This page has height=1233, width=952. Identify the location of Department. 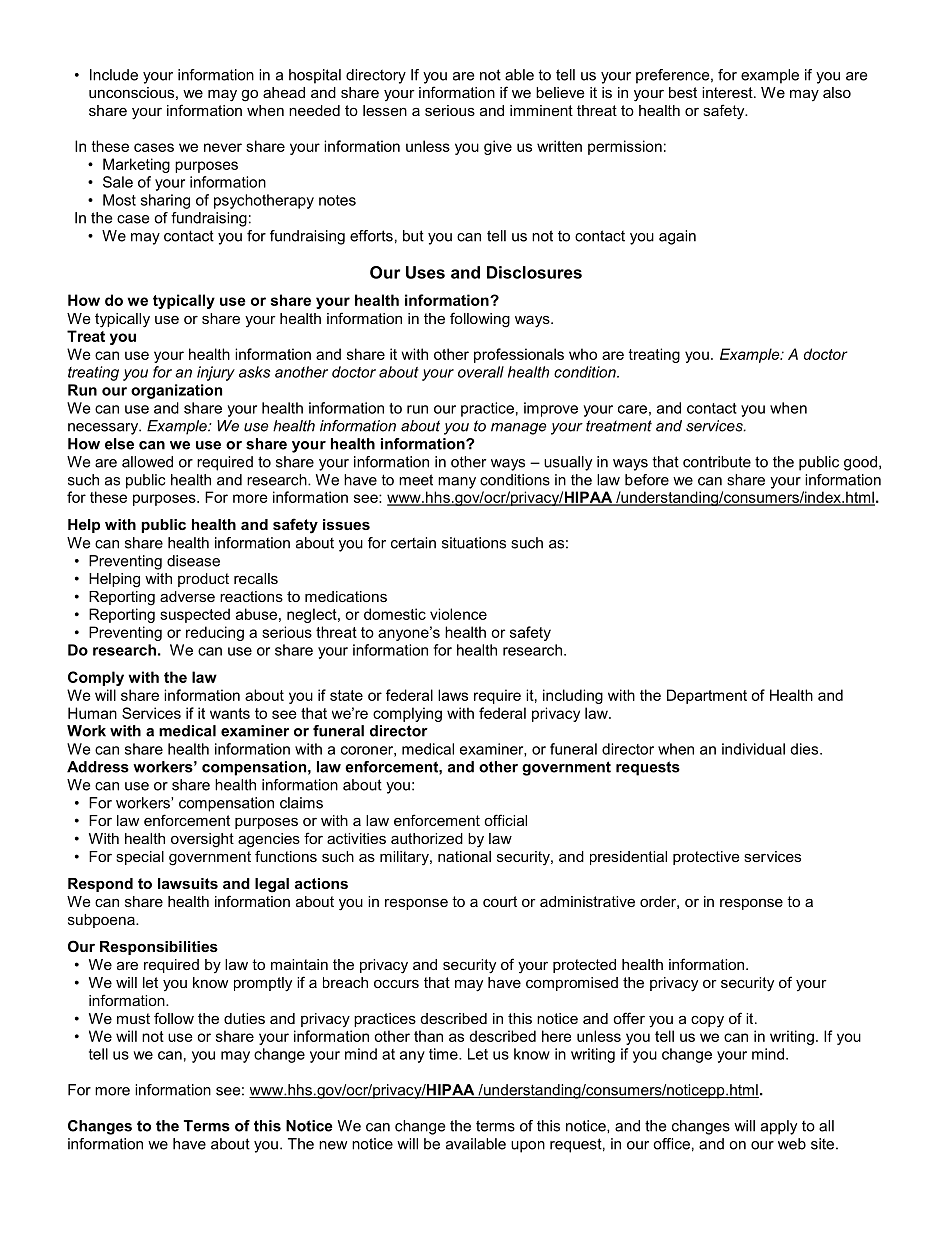
(707, 696).
